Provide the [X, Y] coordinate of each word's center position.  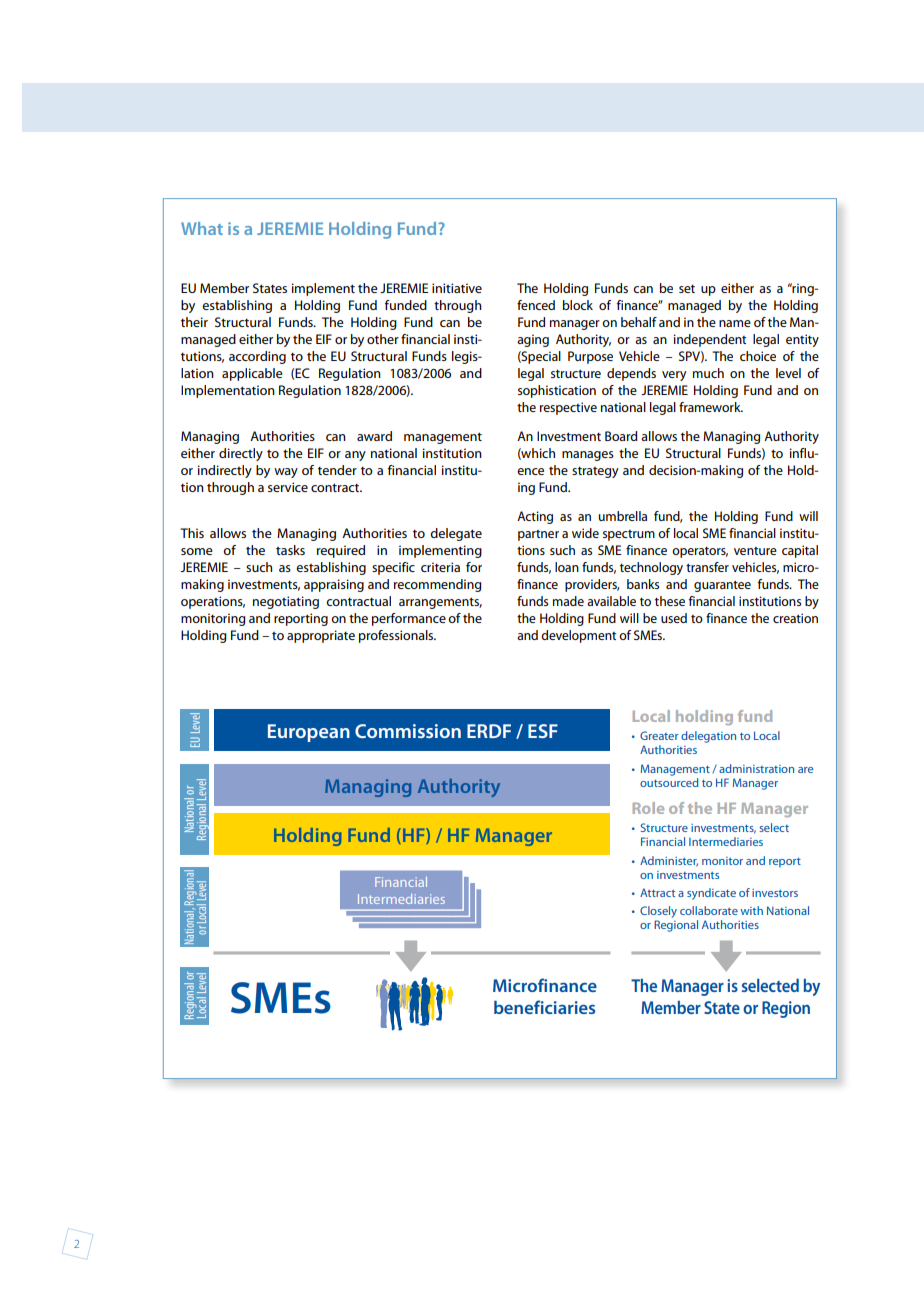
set [687, 289]
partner [538, 535]
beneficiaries [544, 1007]
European [309, 733]
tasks [290, 550]
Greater [659, 735]
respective [568, 408]
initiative [457, 288]
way [286, 473]
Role [648, 808]
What [202, 228]
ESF [543, 731]
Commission [408, 731]
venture [755, 551]
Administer [669, 861]
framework [711, 407]
